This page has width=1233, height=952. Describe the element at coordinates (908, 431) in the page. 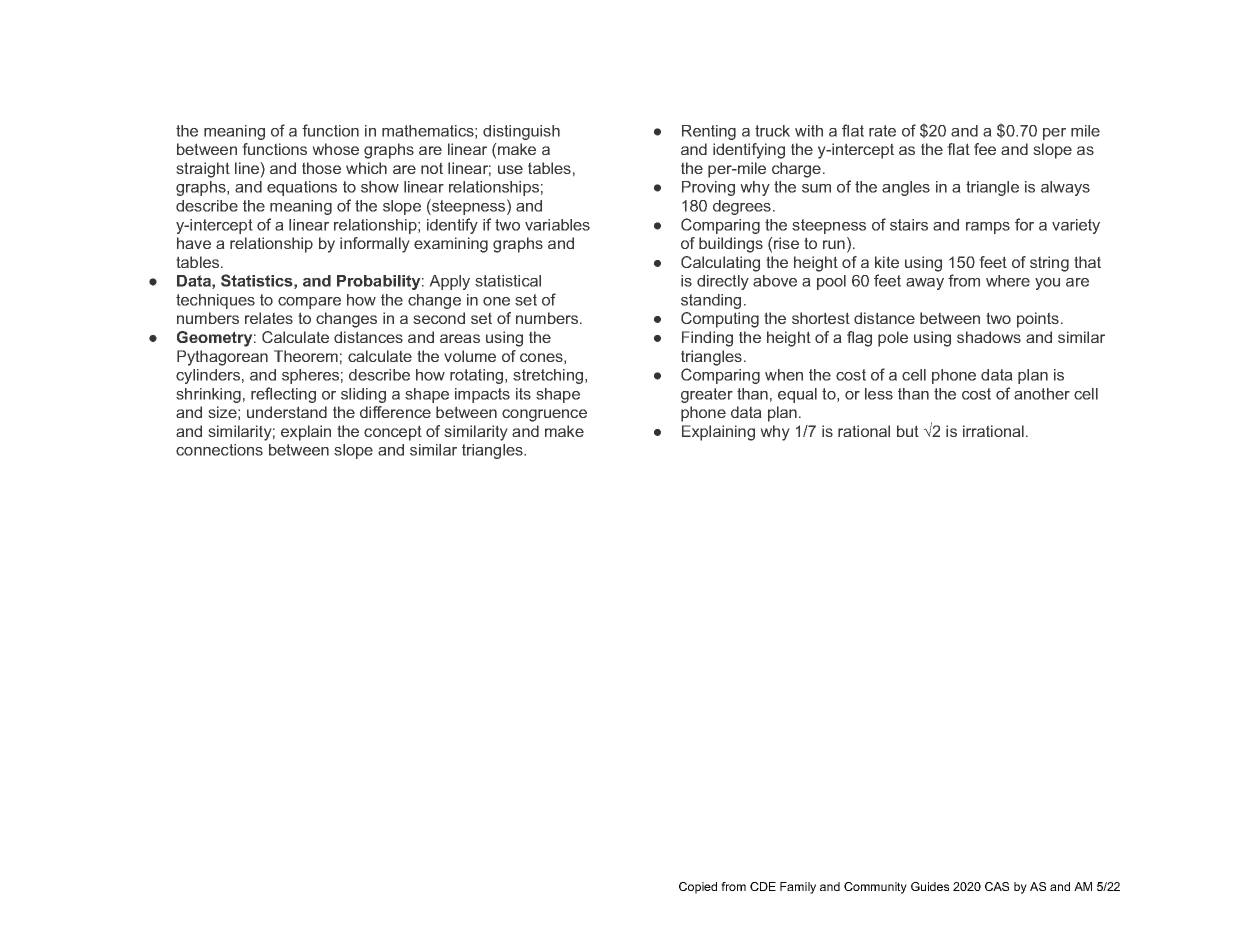

I see `but` at that location.
